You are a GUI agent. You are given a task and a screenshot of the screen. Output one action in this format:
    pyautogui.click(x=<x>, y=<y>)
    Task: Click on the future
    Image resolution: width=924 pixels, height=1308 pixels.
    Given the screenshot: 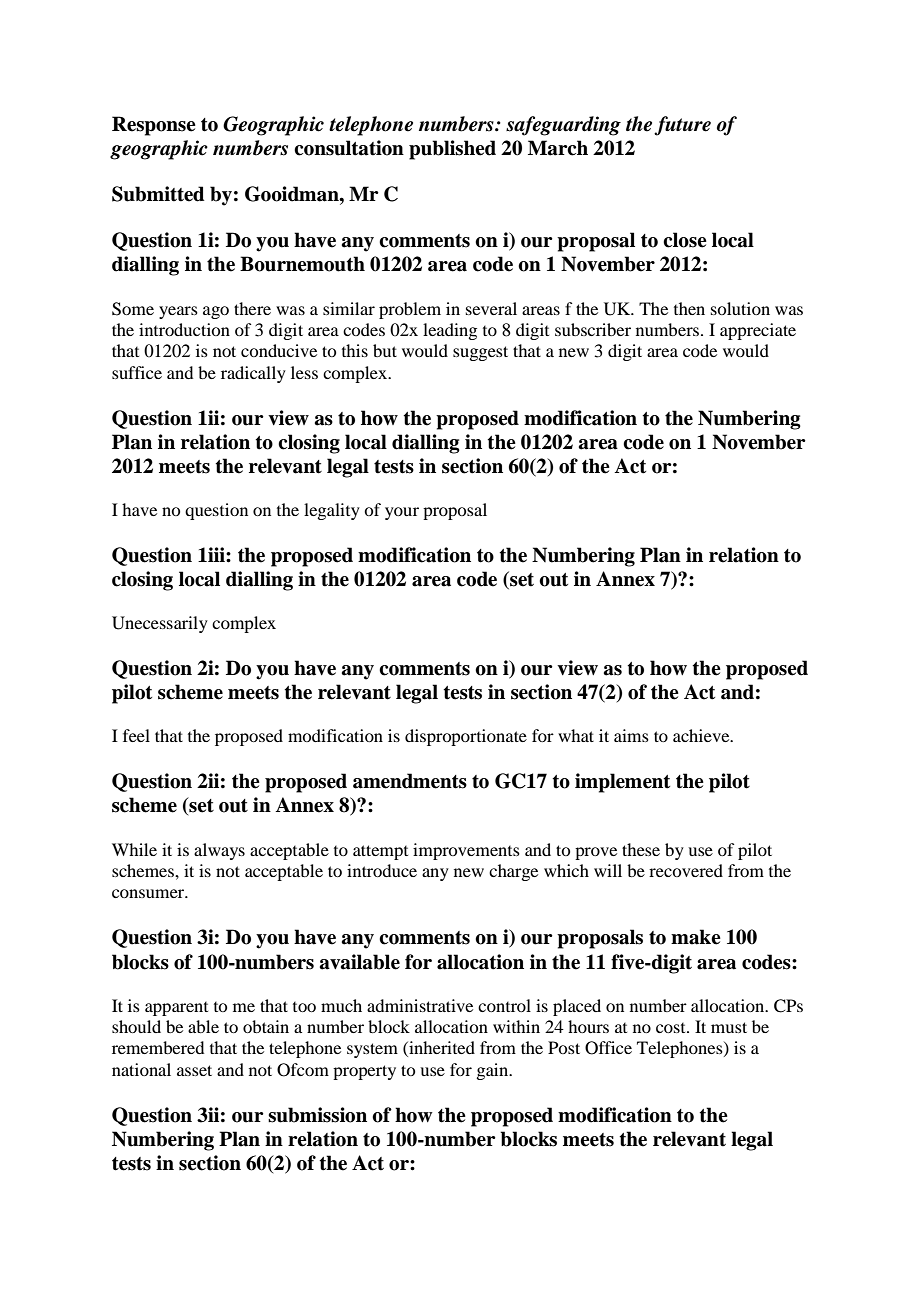 What is the action you would take?
    pyautogui.click(x=682, y=126)
